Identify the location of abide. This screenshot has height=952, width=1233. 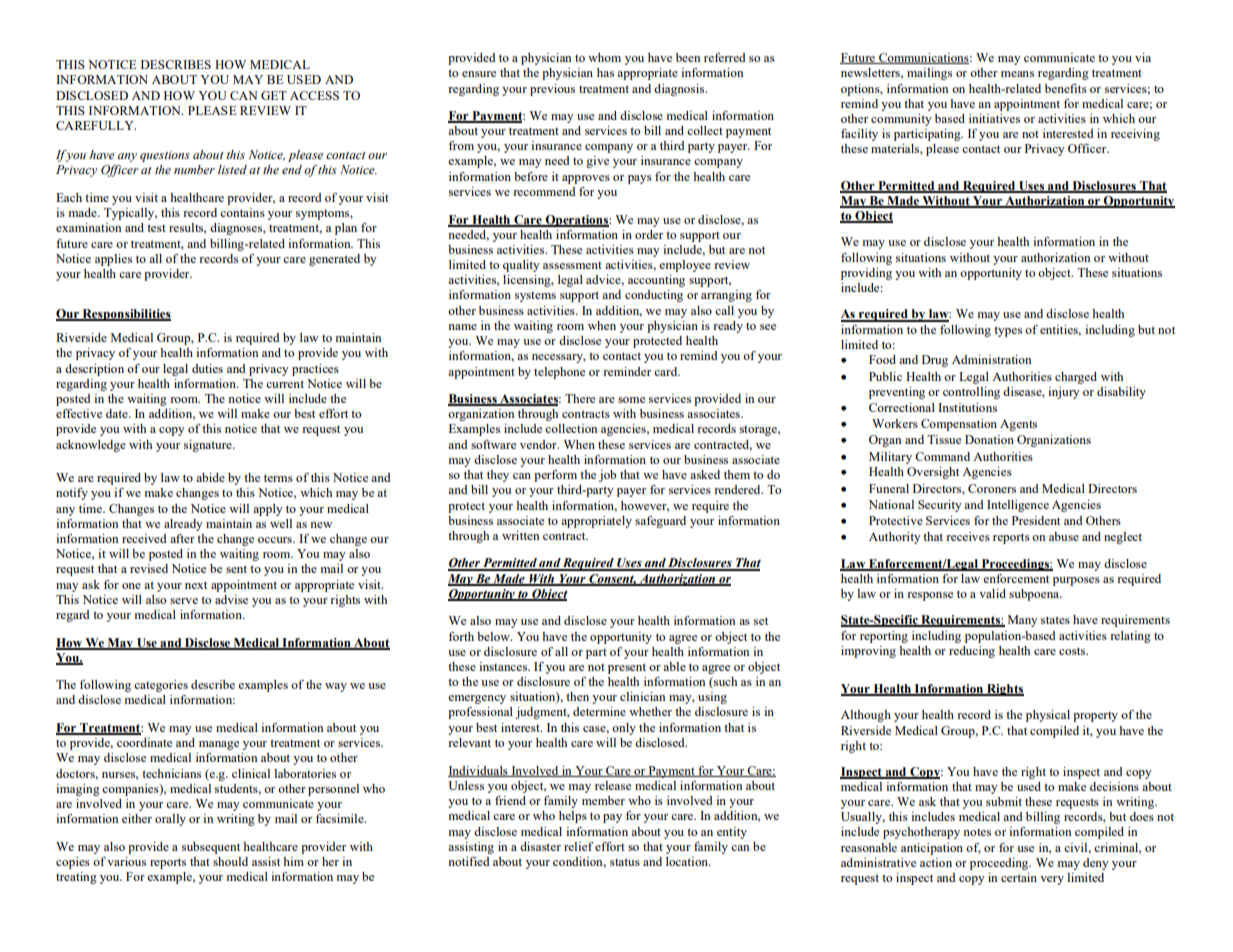
(210, 477).
